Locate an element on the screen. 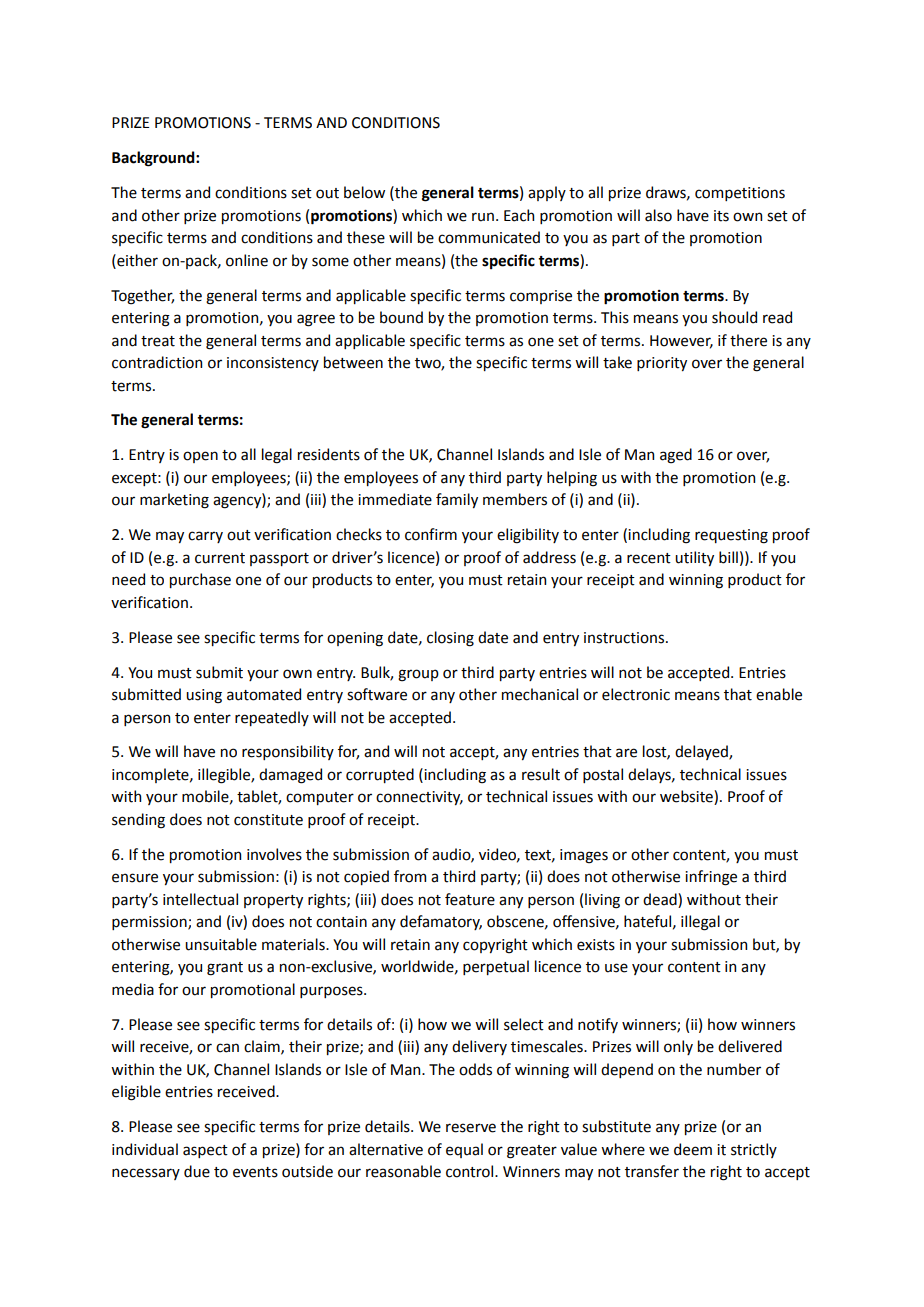  electronic is located at coordinates (636, 694).
